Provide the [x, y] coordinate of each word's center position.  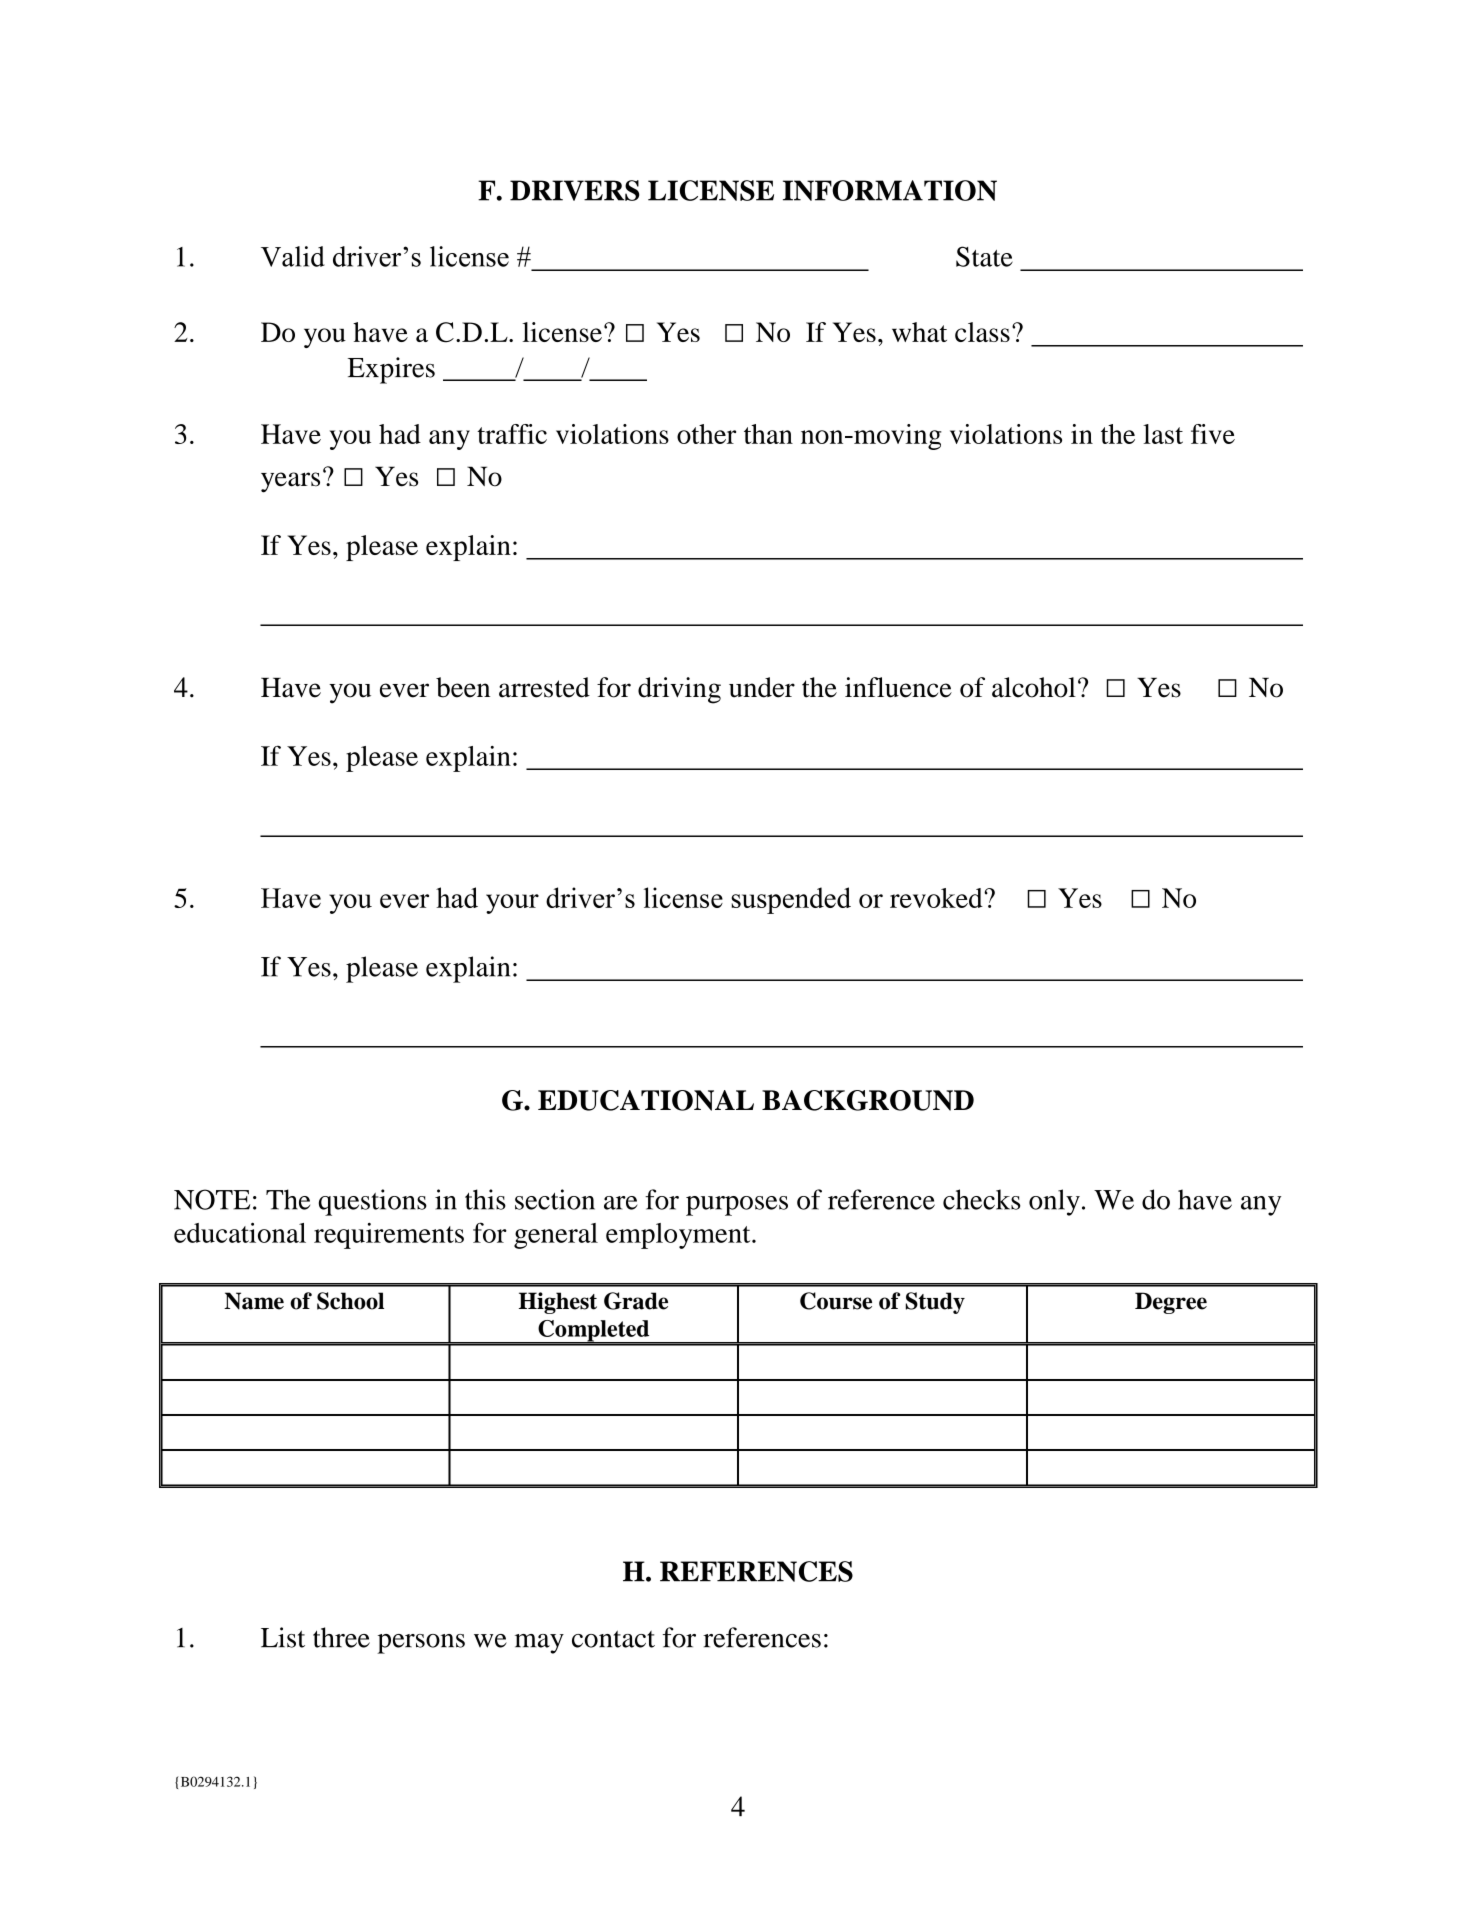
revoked [937, 898]
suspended [791, 900]
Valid [293, 256]
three [341, 1637]
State [984, 256]
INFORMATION [890, 190]
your [512, 904]
